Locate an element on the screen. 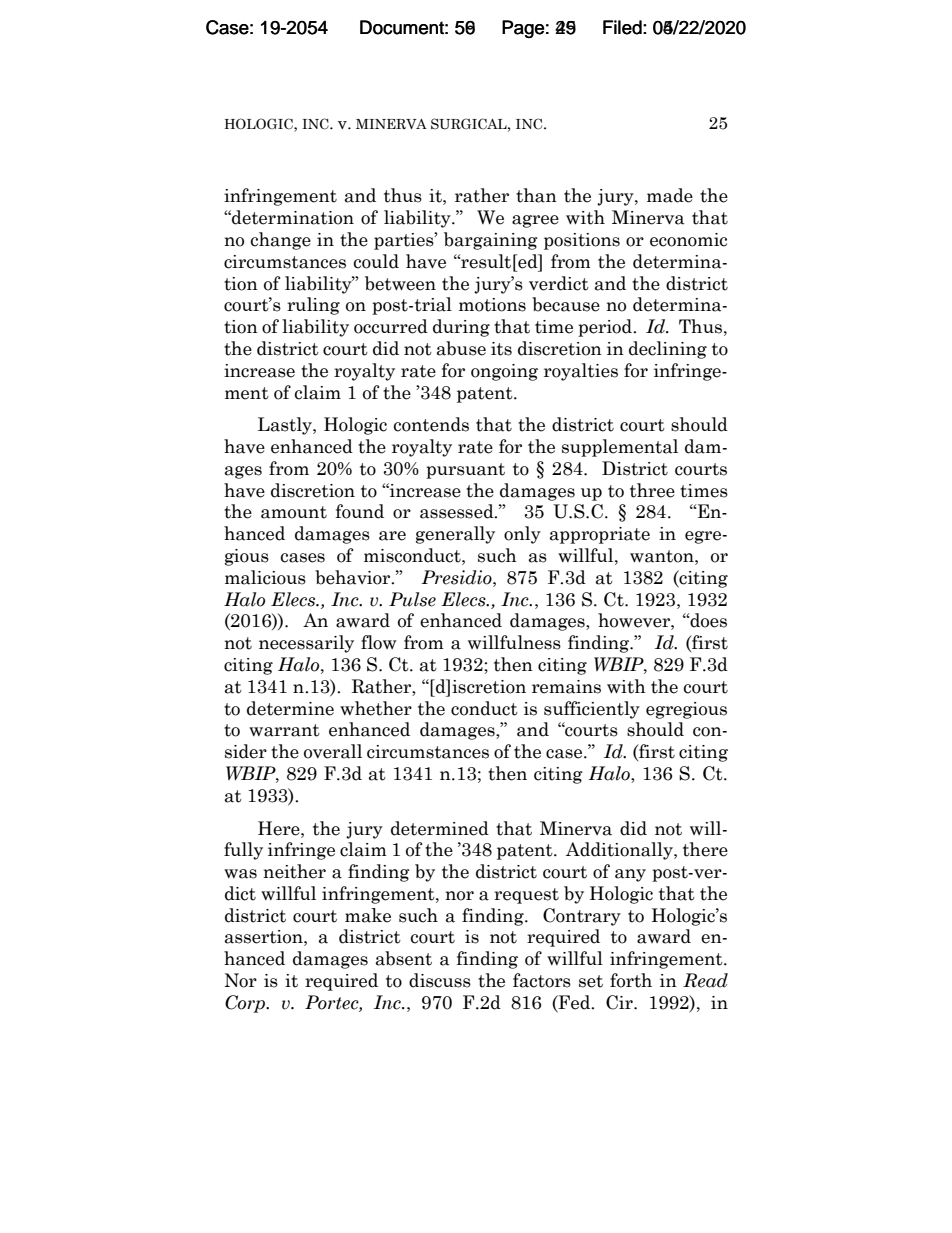 The image size is (952, 1233). discuss is located at coordinates (440, 980).
